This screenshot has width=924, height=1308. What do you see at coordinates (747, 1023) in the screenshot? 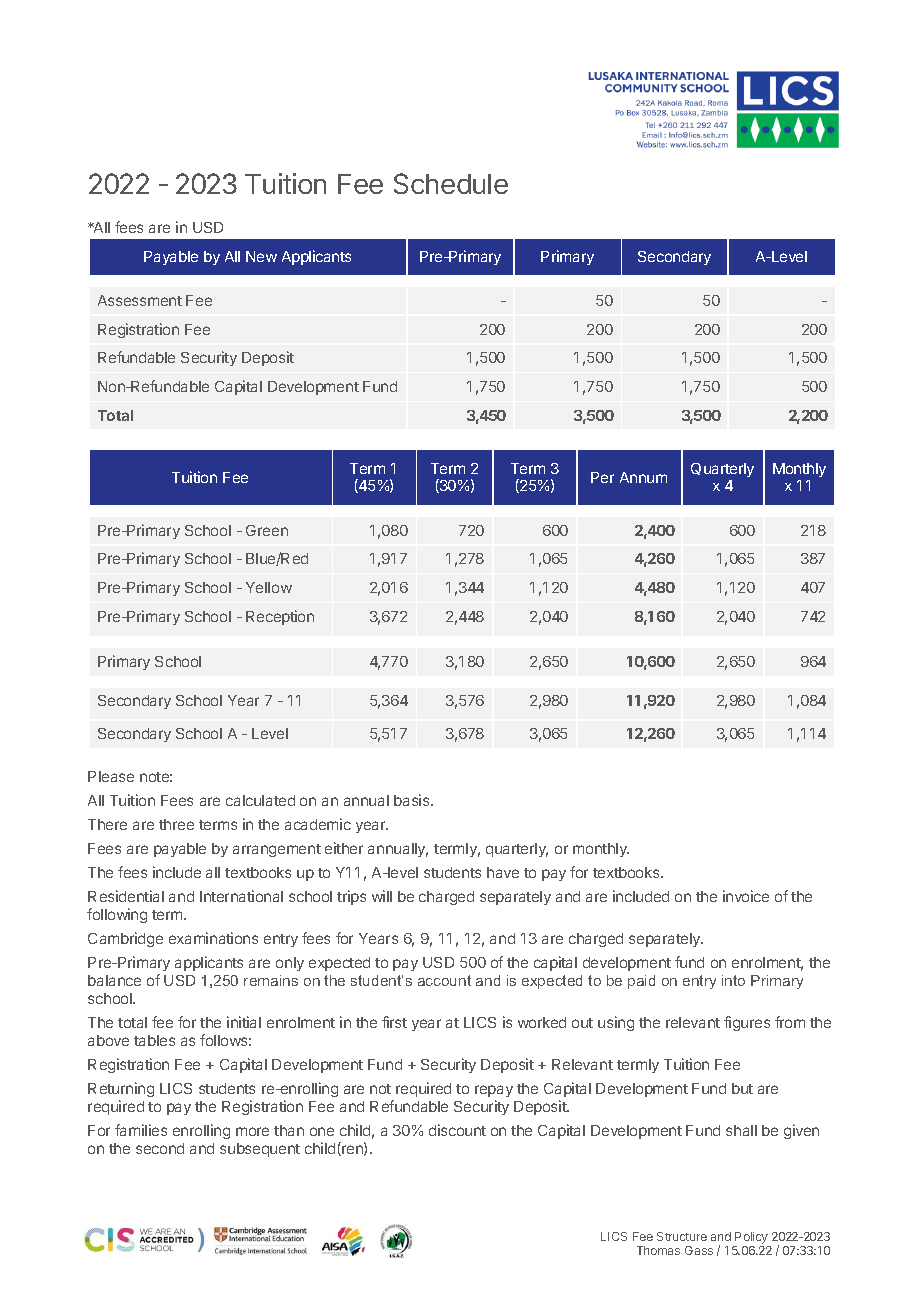
I see `figures` at bounding box center [747, 1023].
